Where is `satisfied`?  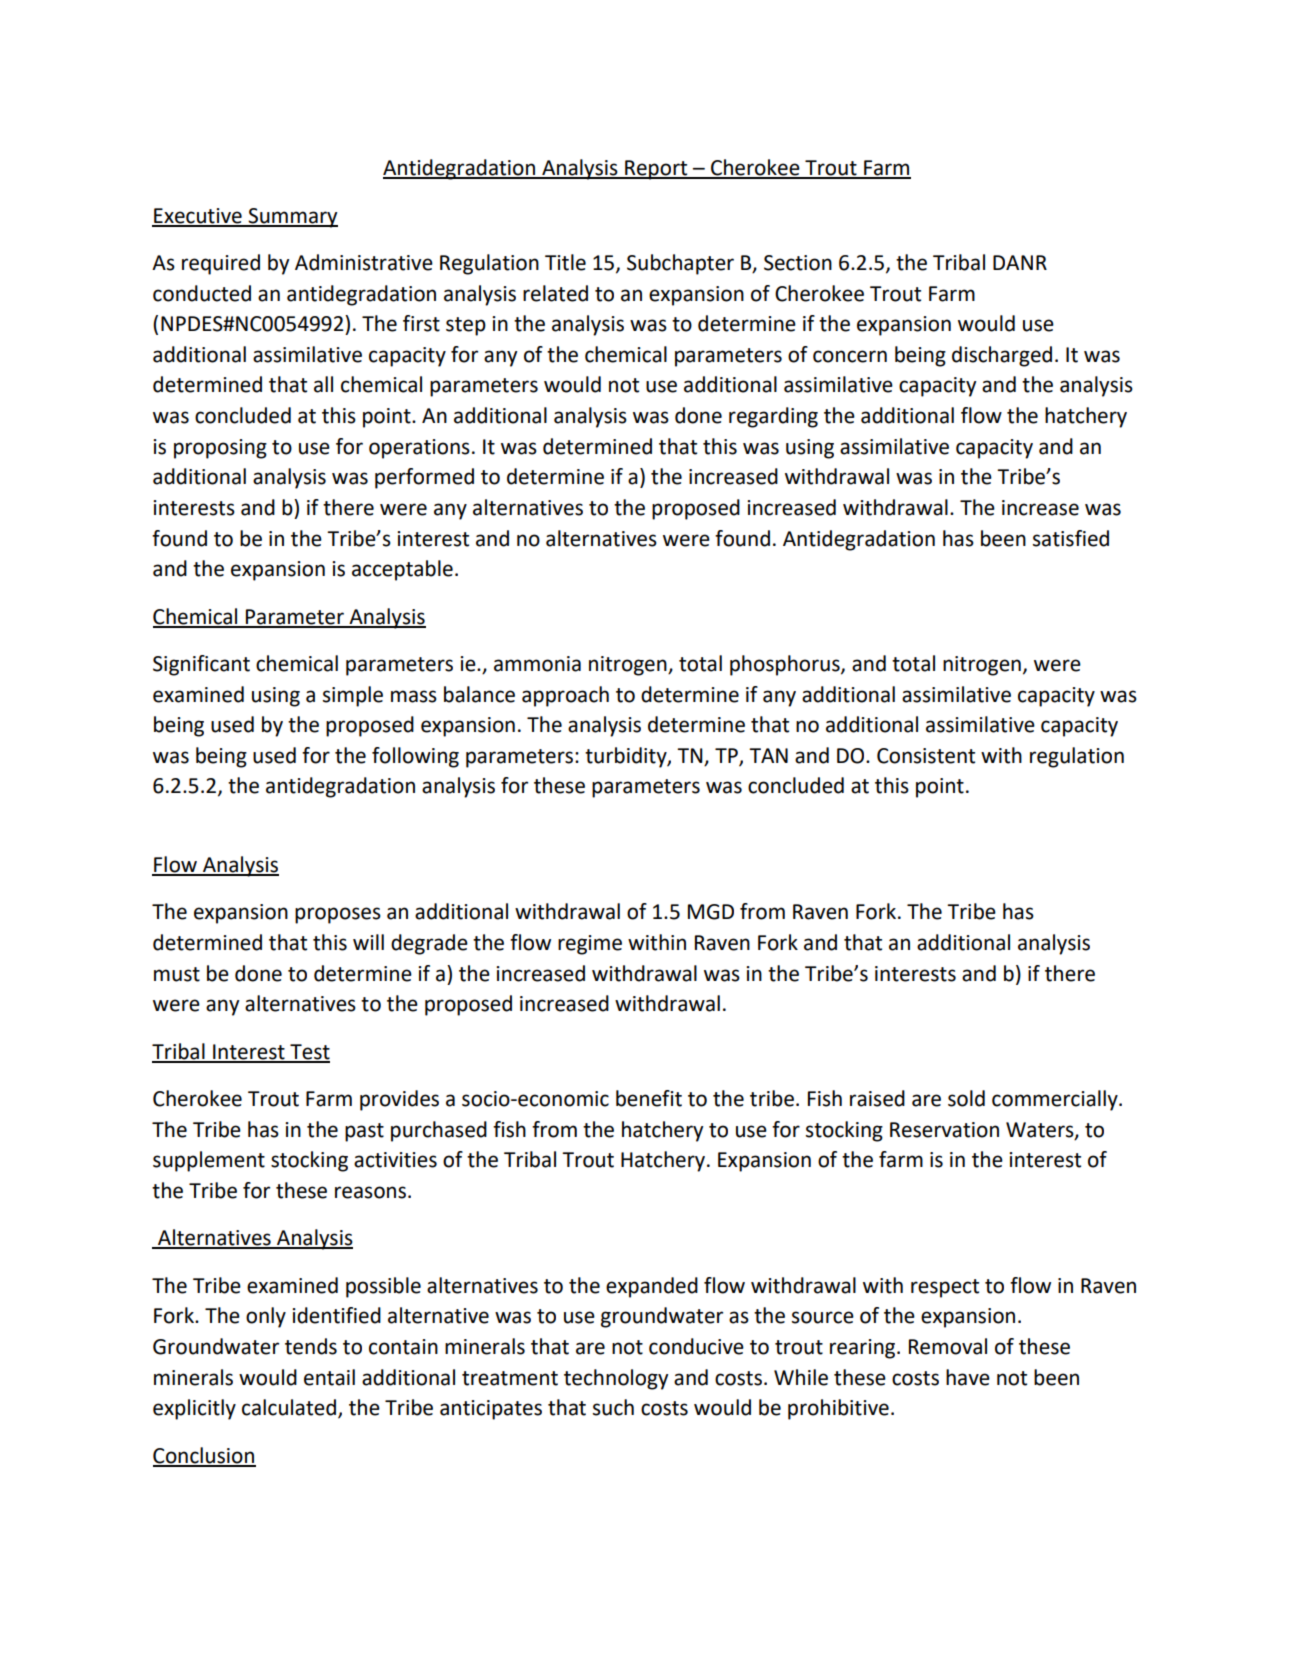
satisfied is located at coordinates (1071, 538).
